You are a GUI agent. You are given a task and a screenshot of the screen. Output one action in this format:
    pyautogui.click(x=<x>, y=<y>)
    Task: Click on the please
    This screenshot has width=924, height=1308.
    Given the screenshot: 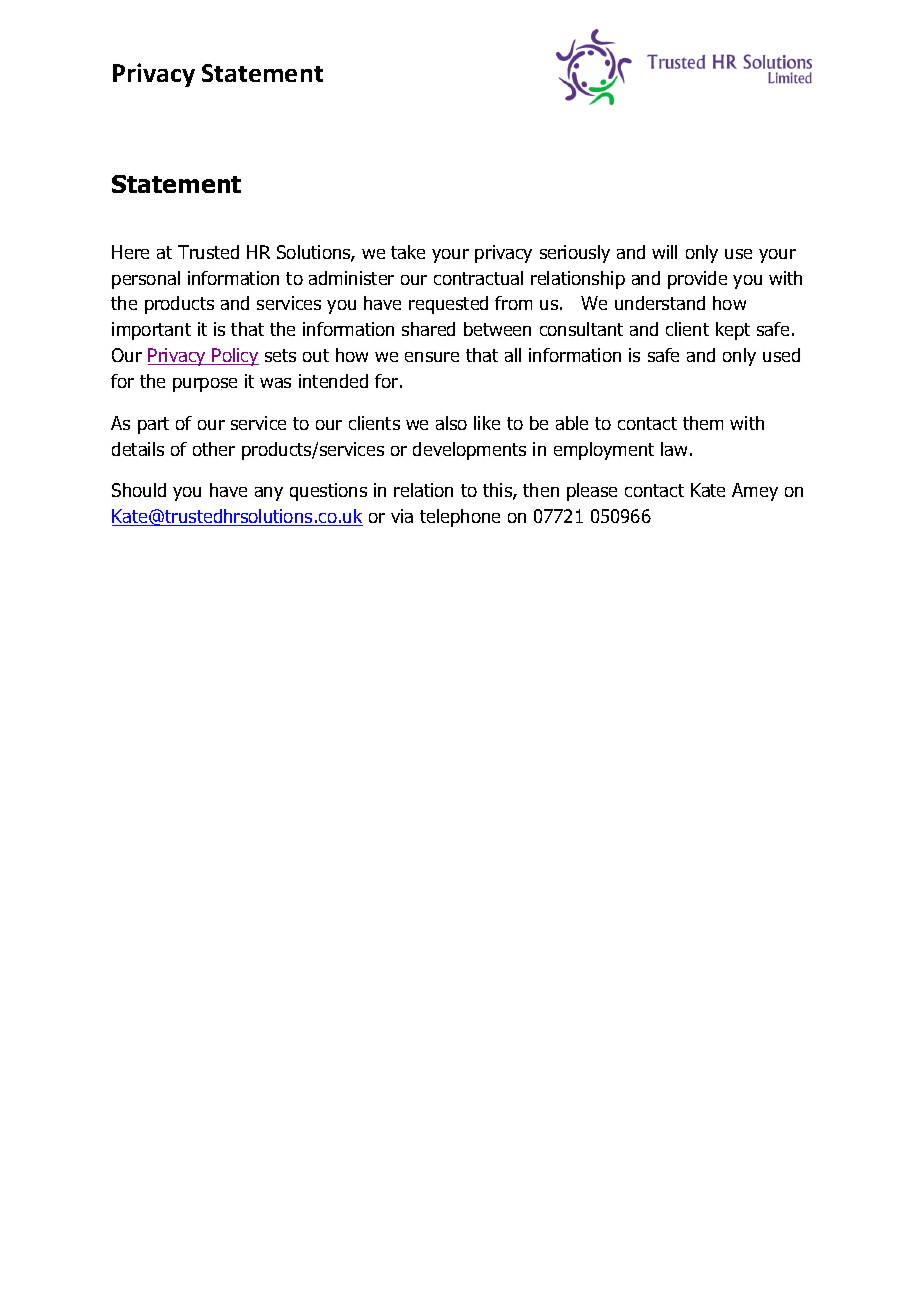 What is the action you would take?
    pyautogui.click(x=592, y=492)
